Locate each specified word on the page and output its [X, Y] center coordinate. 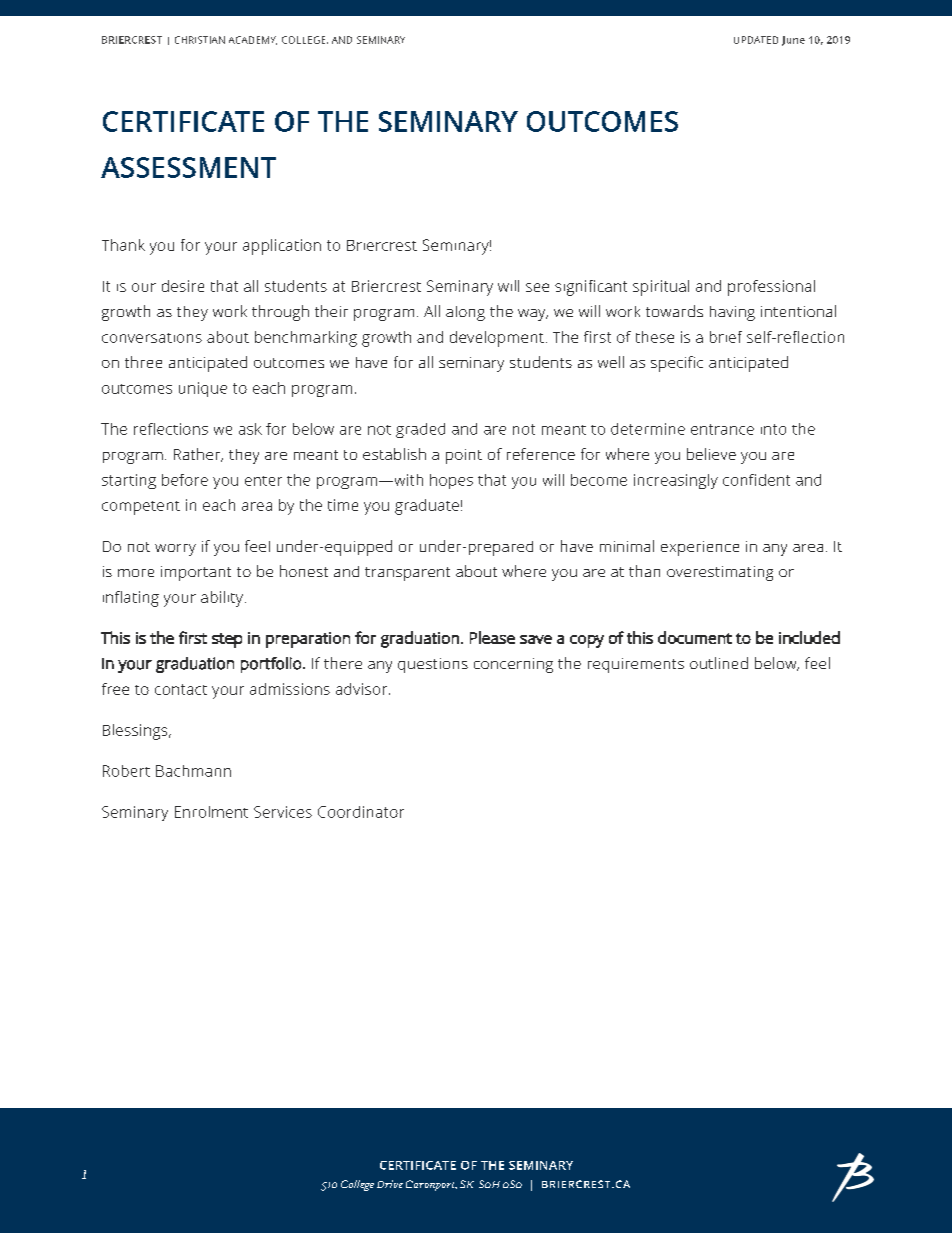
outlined [719, 663]
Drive [390, 1184]
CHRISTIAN [200, 40]
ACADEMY [253, 40]
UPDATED [756, 40]
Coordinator [361, 812]
